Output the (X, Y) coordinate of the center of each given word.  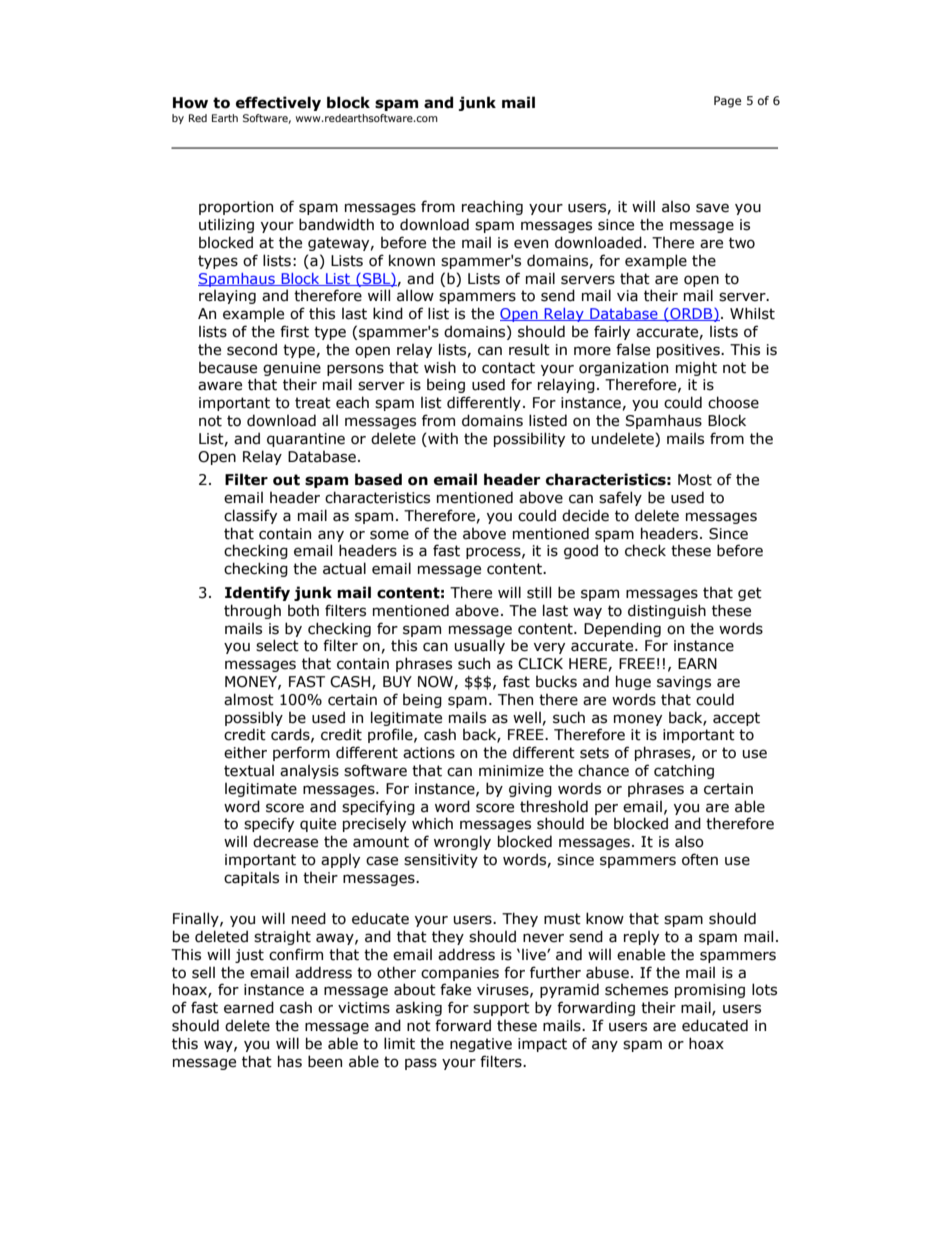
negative (481, 1045)
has (290, 1061)
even (531, 244)
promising (710, 991)
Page (727, 102)
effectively (278, 103)
